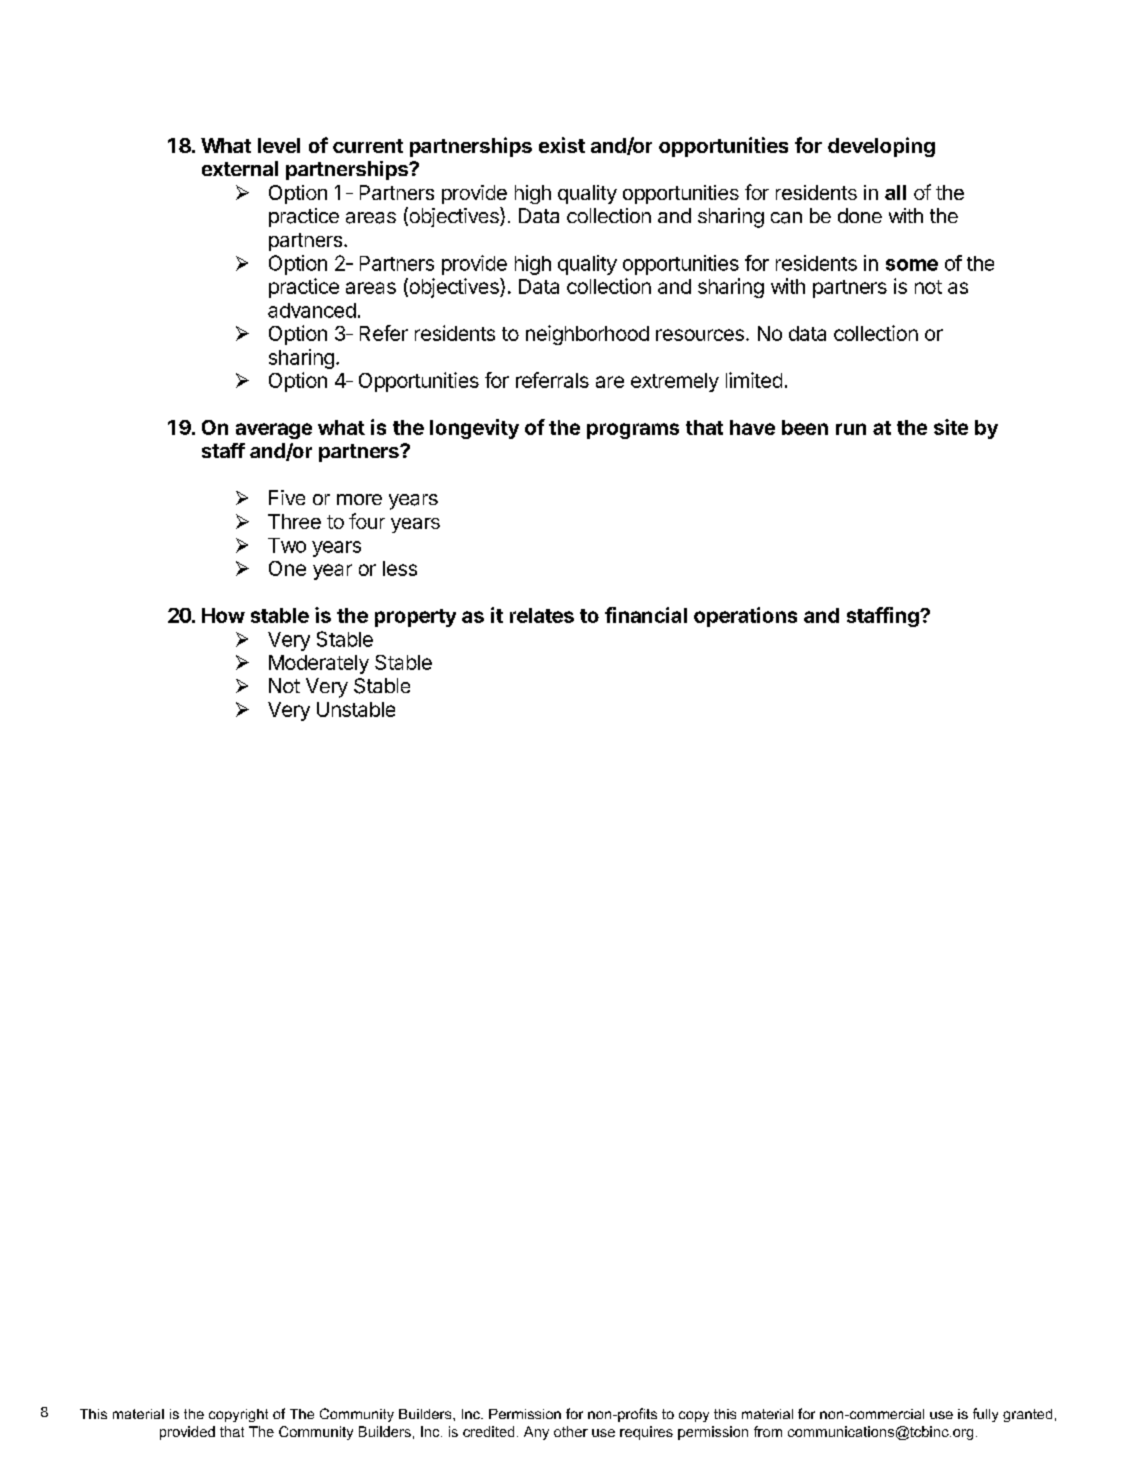 The image size is (1137, 1471). What do you see at coordinates (951, 427) in the page?
I see `site` at bounding box center [951, 427].
